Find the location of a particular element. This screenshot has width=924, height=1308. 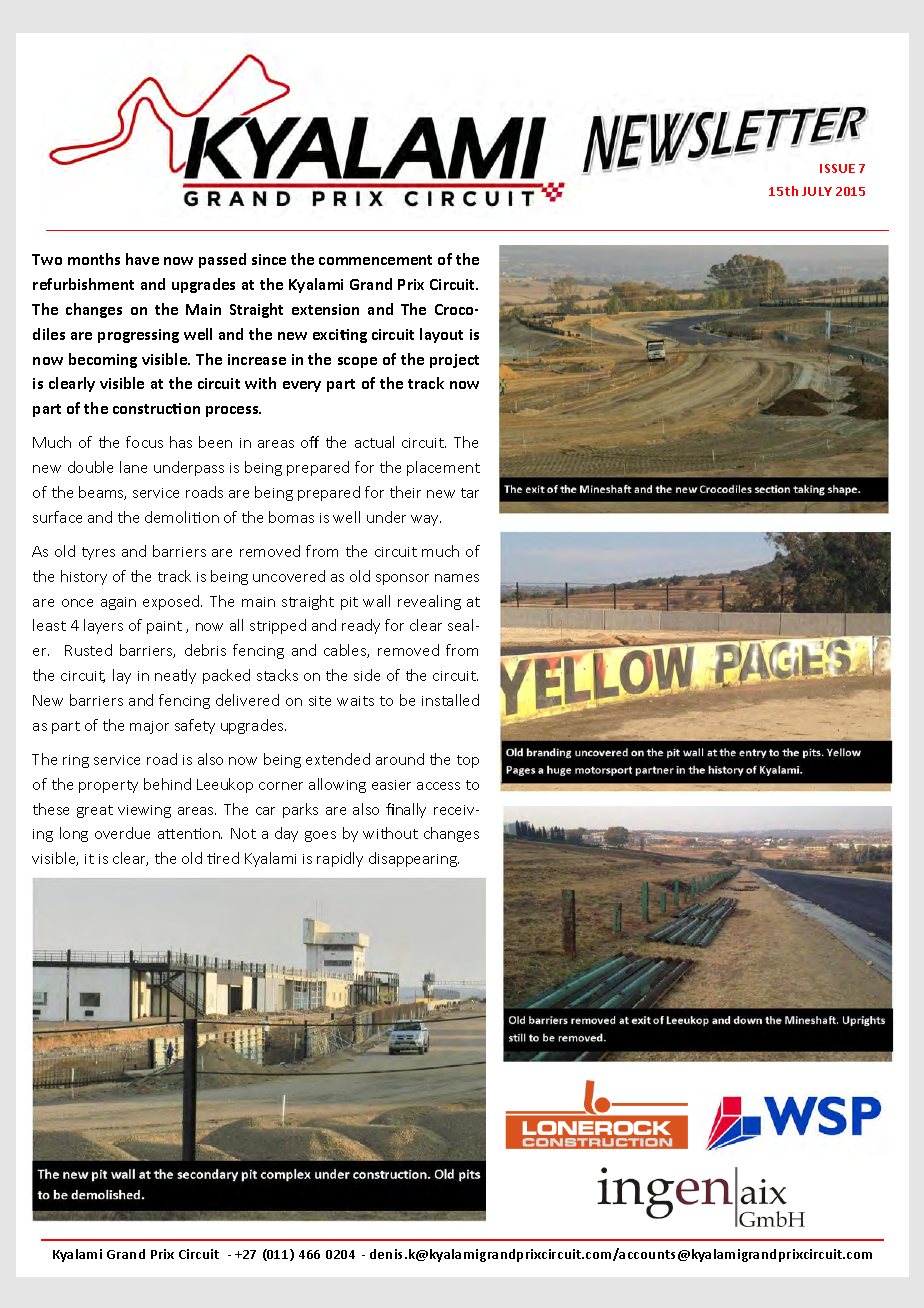

overdue is located at coordinates (122, 833).
